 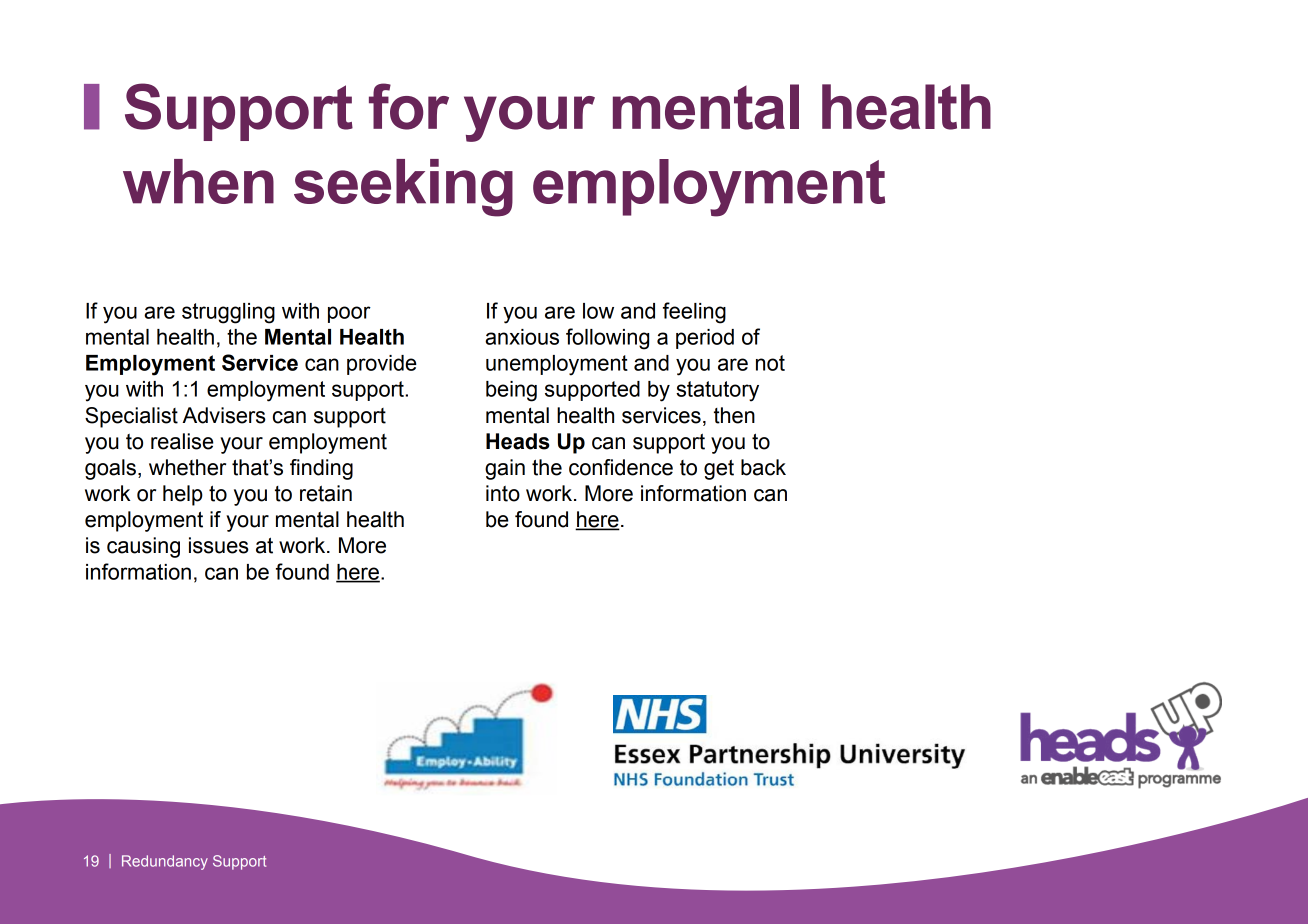 What do you see at coordinates (219, 545) in the image?
I see `issues` at bounding box center [219, 545].
